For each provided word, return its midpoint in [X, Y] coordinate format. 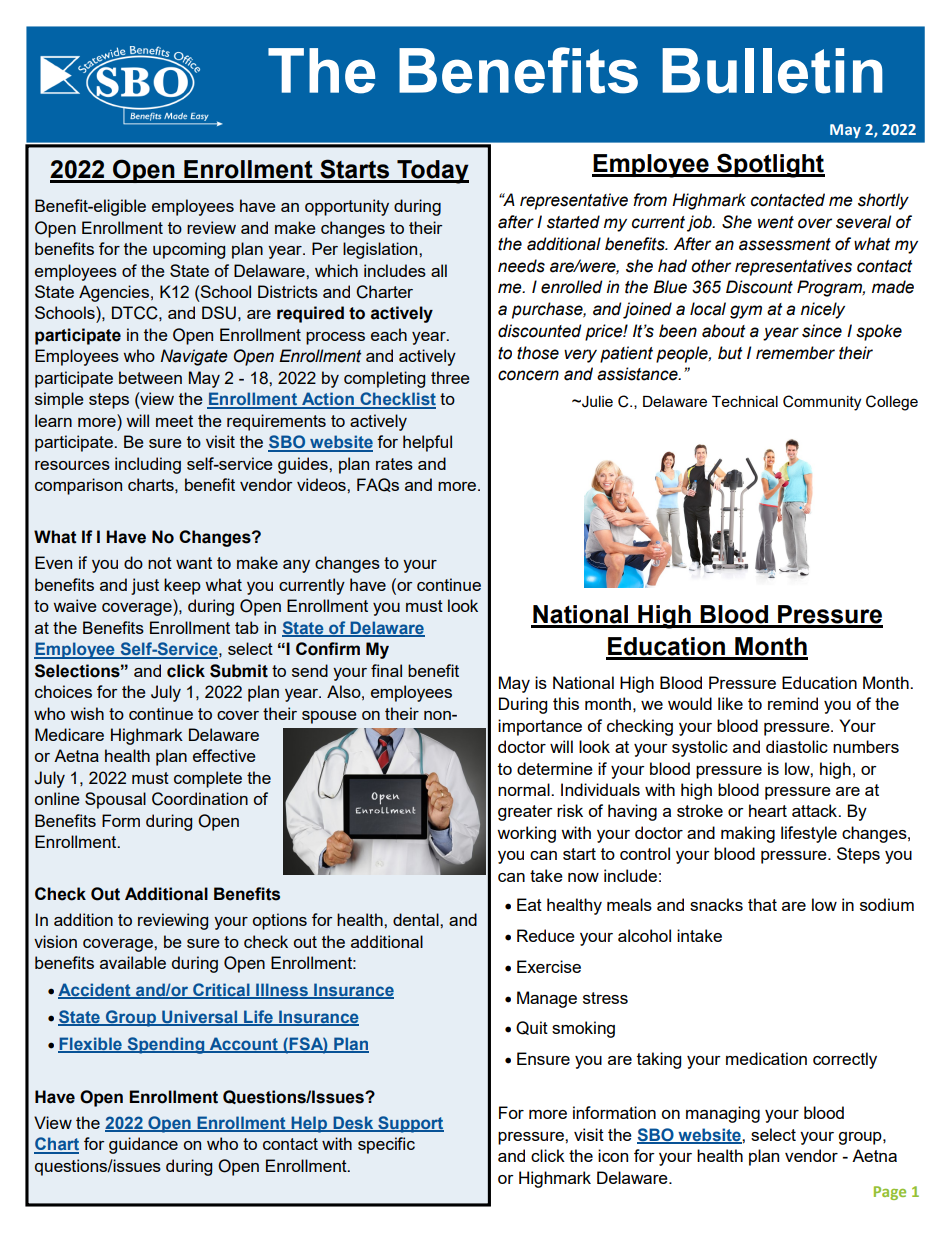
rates [394, 464]
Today [432, 172]
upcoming [189, 250]
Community [822, 403]
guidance [143, 1145]
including [148, 465]
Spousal [115, 800]
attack [816, 810]
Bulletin [772, 71]
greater [525, 813]
